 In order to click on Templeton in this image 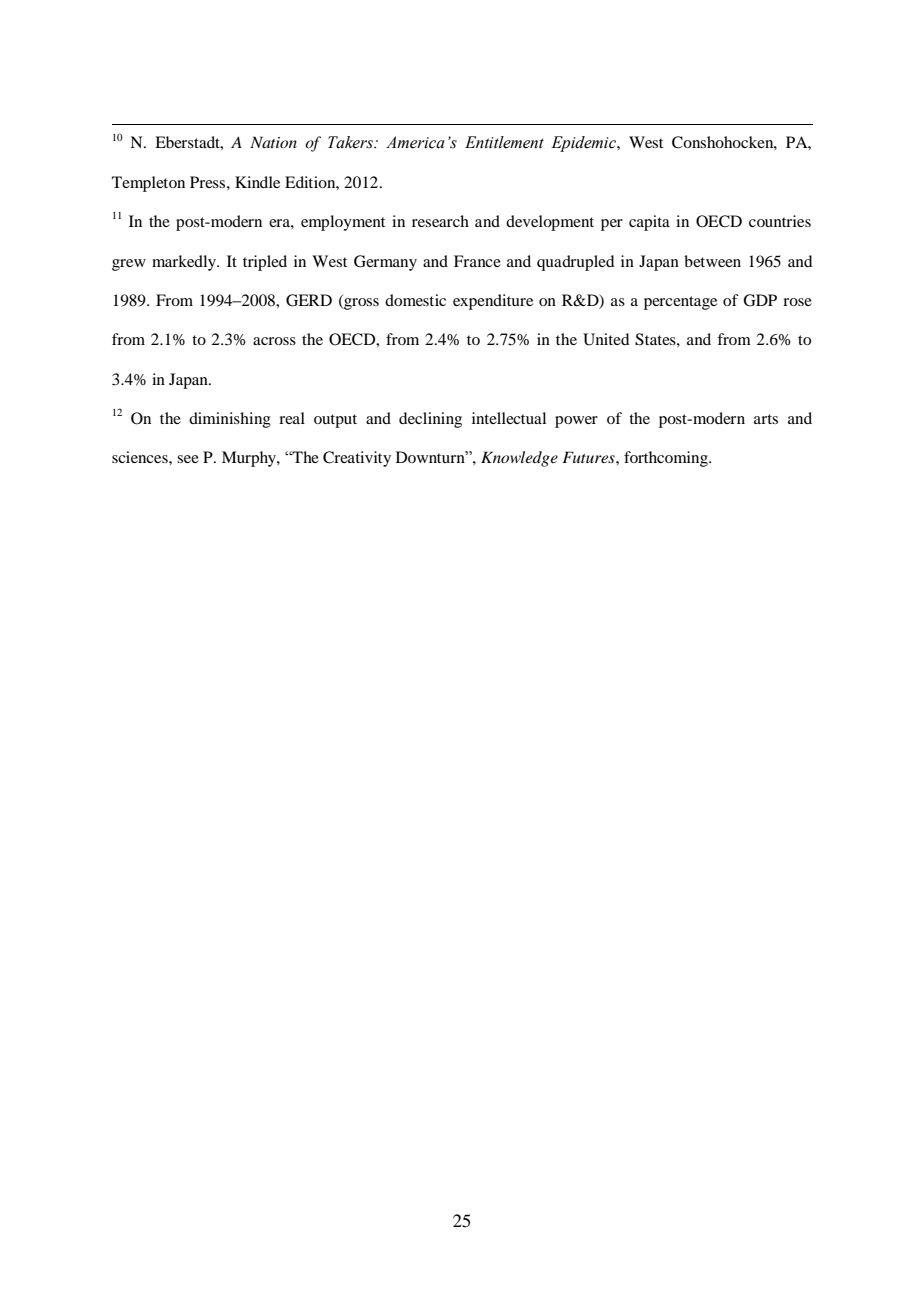, I will do `click(148, 184)`.
